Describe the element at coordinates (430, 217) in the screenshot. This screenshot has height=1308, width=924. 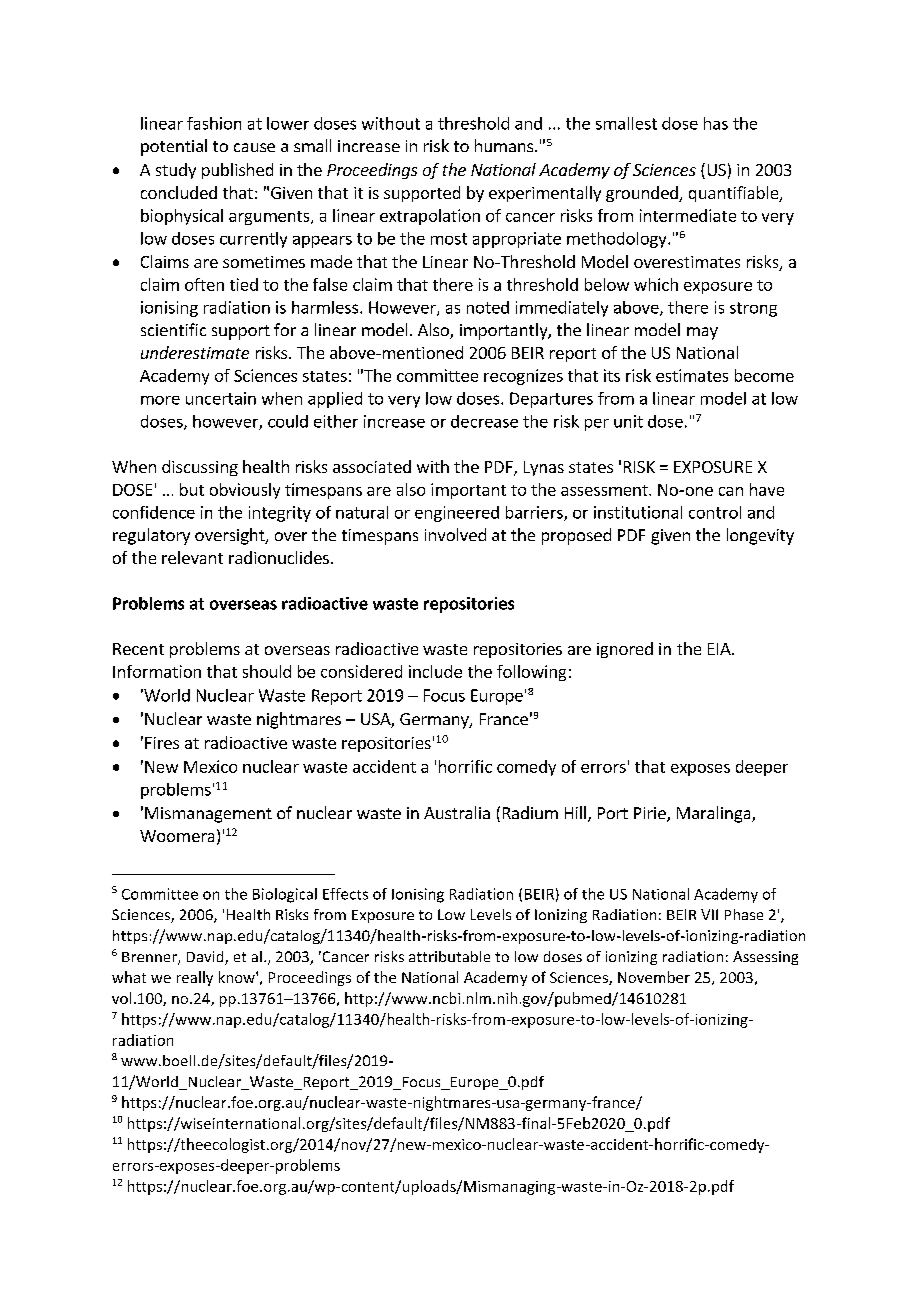
I see `extrapolation` at that location.
